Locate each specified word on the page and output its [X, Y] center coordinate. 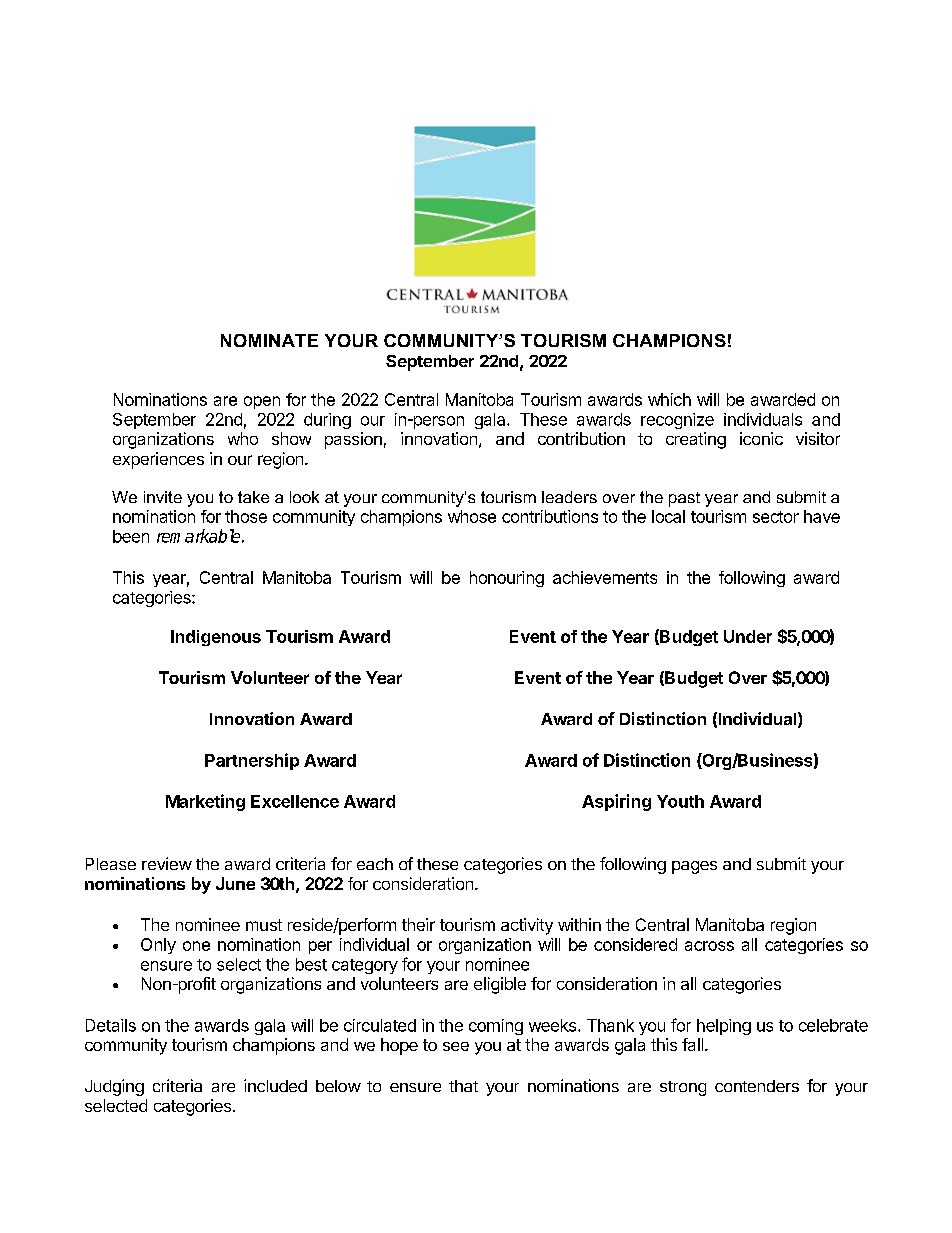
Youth [680, 801]
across [709, 946]
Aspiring [616, 802]
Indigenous [216, 638]
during [327, 421]
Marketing [205, 802]
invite [163, 497]
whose [472, 516]
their [418, 924]
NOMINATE [269, 340]
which [669, 399]
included [275, 1085]
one [196, 946]
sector [776, 517]
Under [748, 636]
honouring [507, 579]
